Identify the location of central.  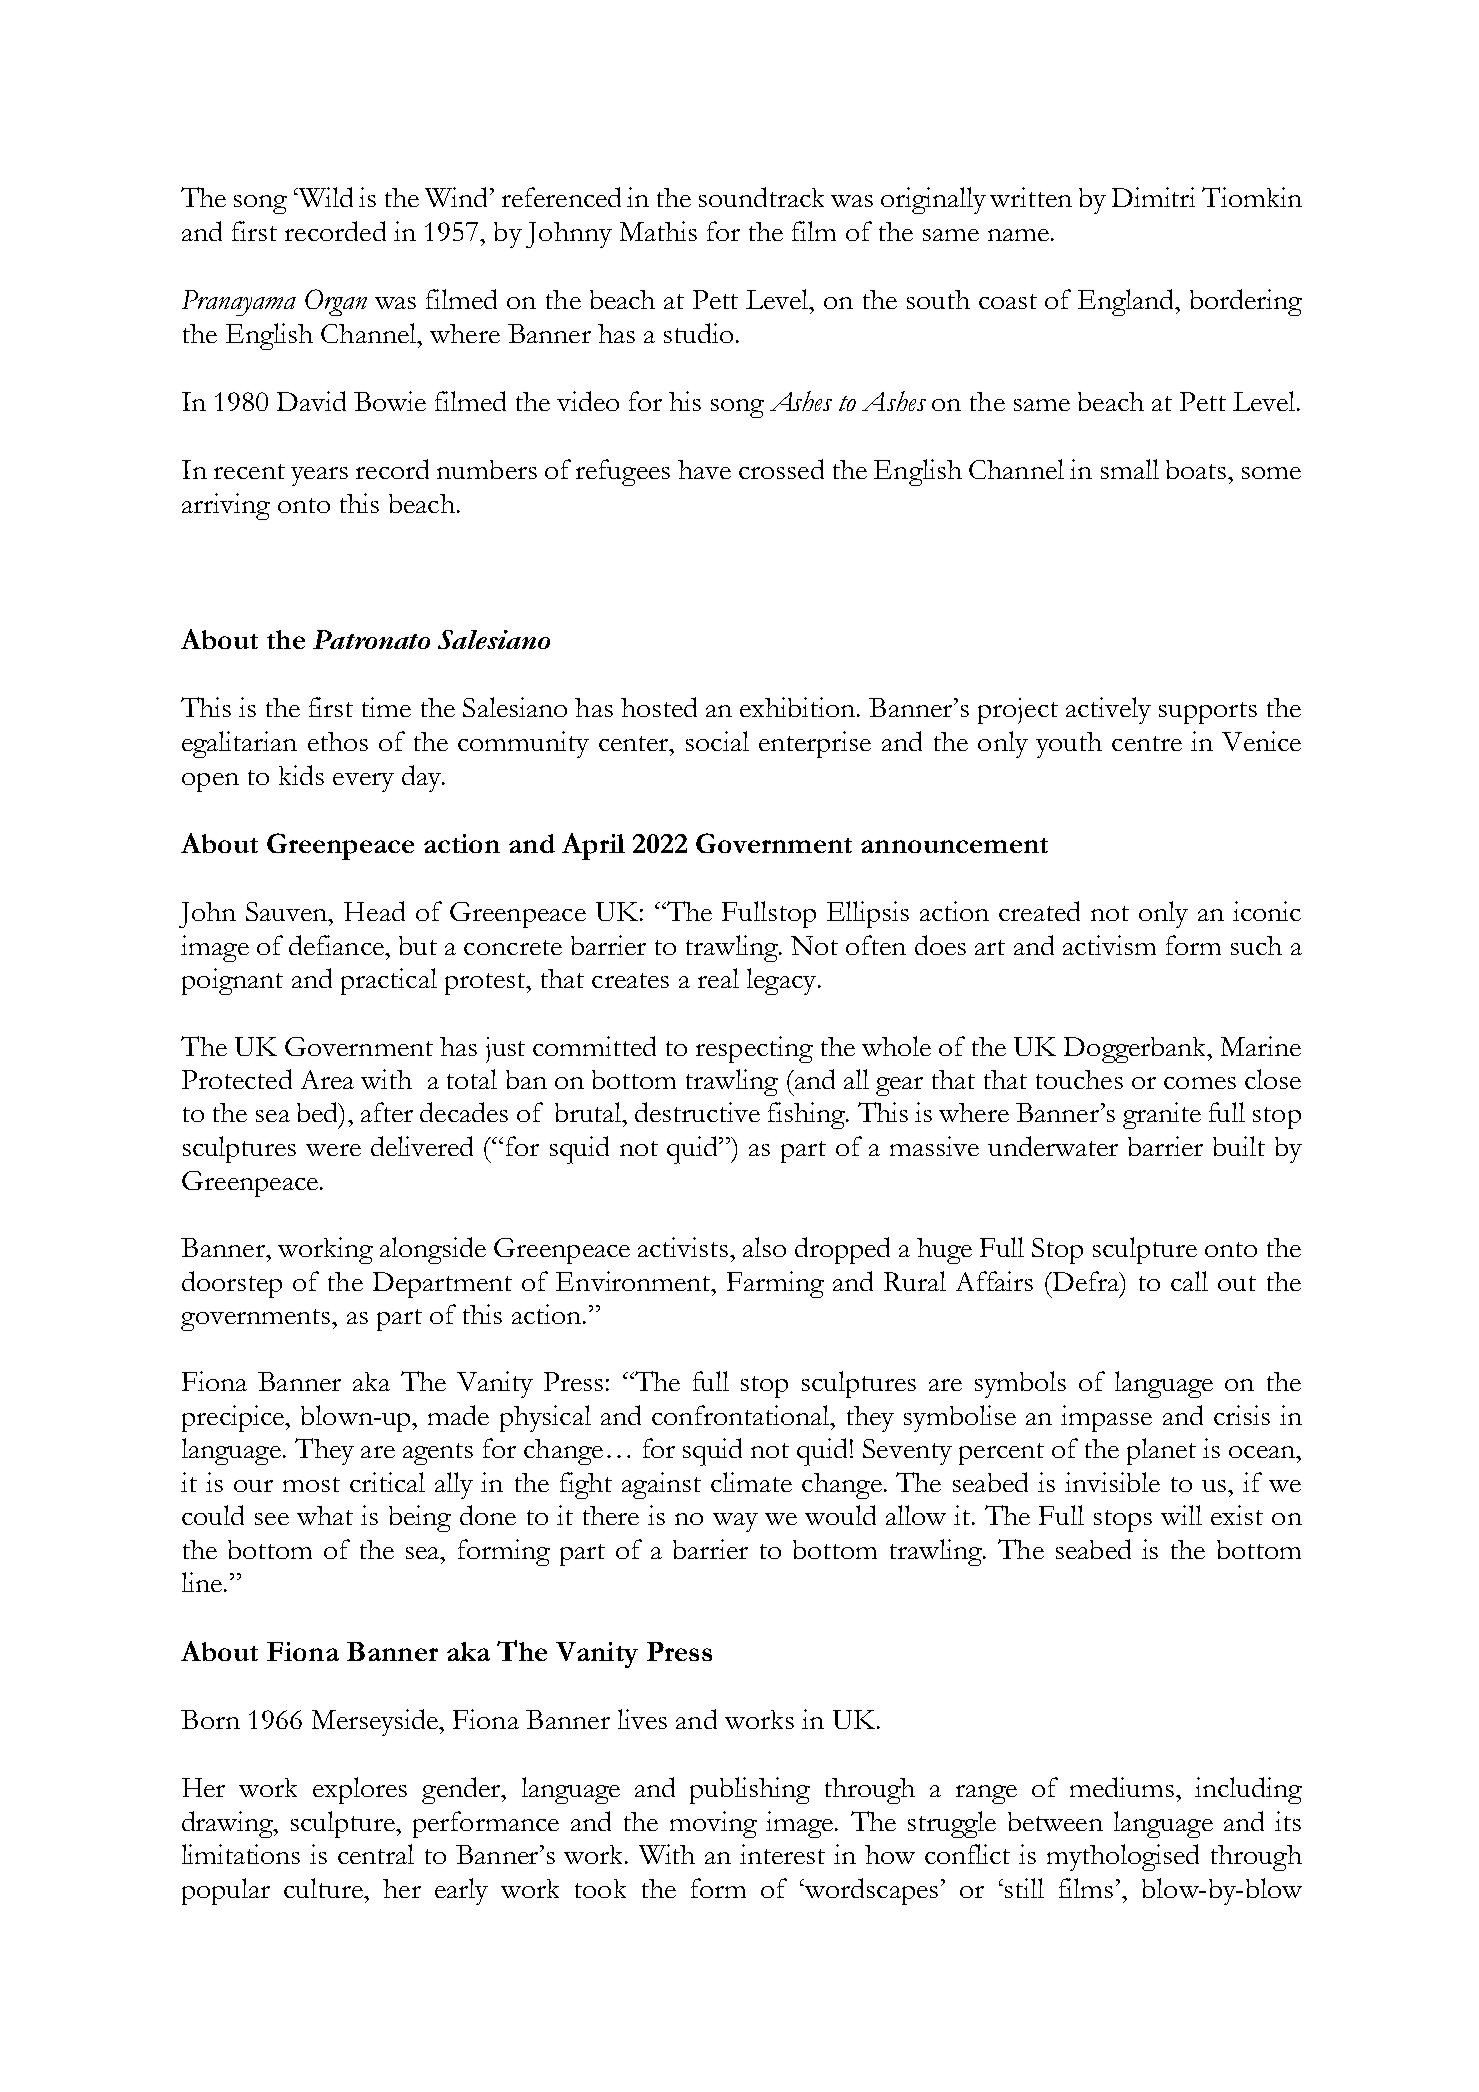
(376, 1854).
